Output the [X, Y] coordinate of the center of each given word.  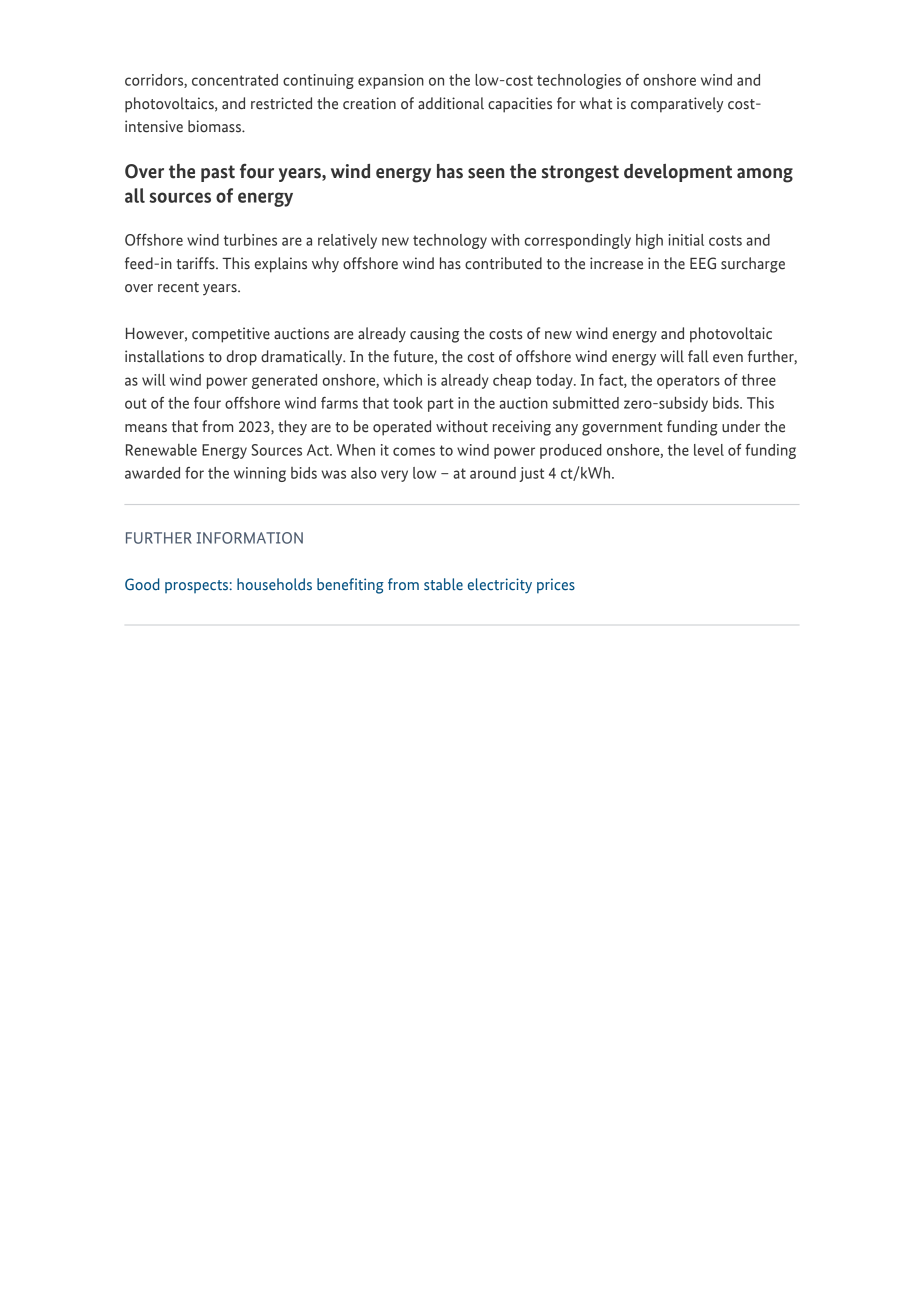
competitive [231, 335]
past [218, 173]
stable [443, 584]
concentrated [235, 80]
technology [450, 241]
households [274, 584]
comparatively [677, 105]
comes [414, 451]
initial [686, 240]
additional [451, 103]
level [709, 450]
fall [698, 356]
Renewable [161, 450]
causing [434, 335]
